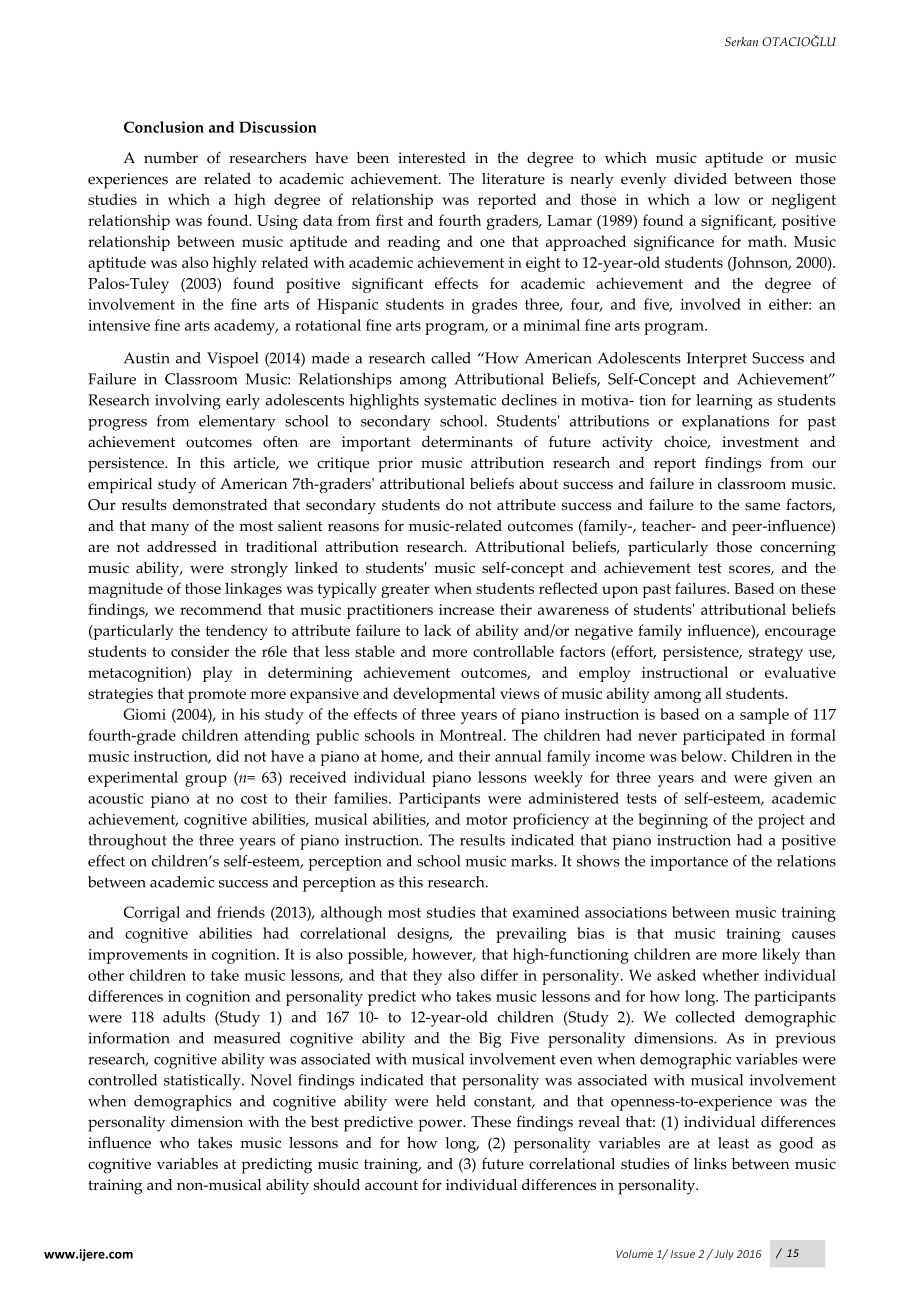  I want to click on promote, so click(217, 696).
